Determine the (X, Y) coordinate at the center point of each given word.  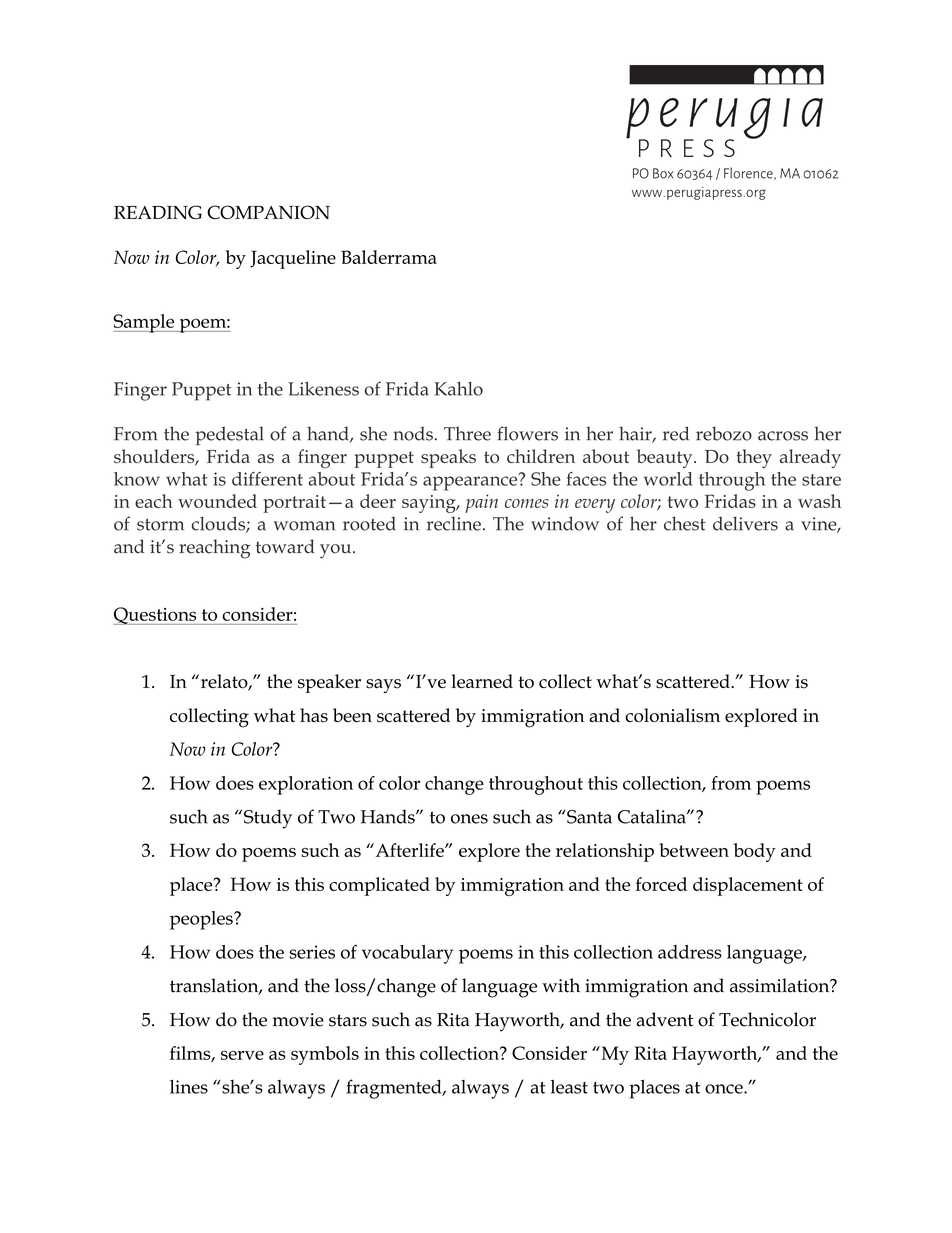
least (569, 1086)
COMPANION (268, 212)
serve (242, 1055)
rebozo (724, 433)
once (725, 1089)
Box (663, 173)
